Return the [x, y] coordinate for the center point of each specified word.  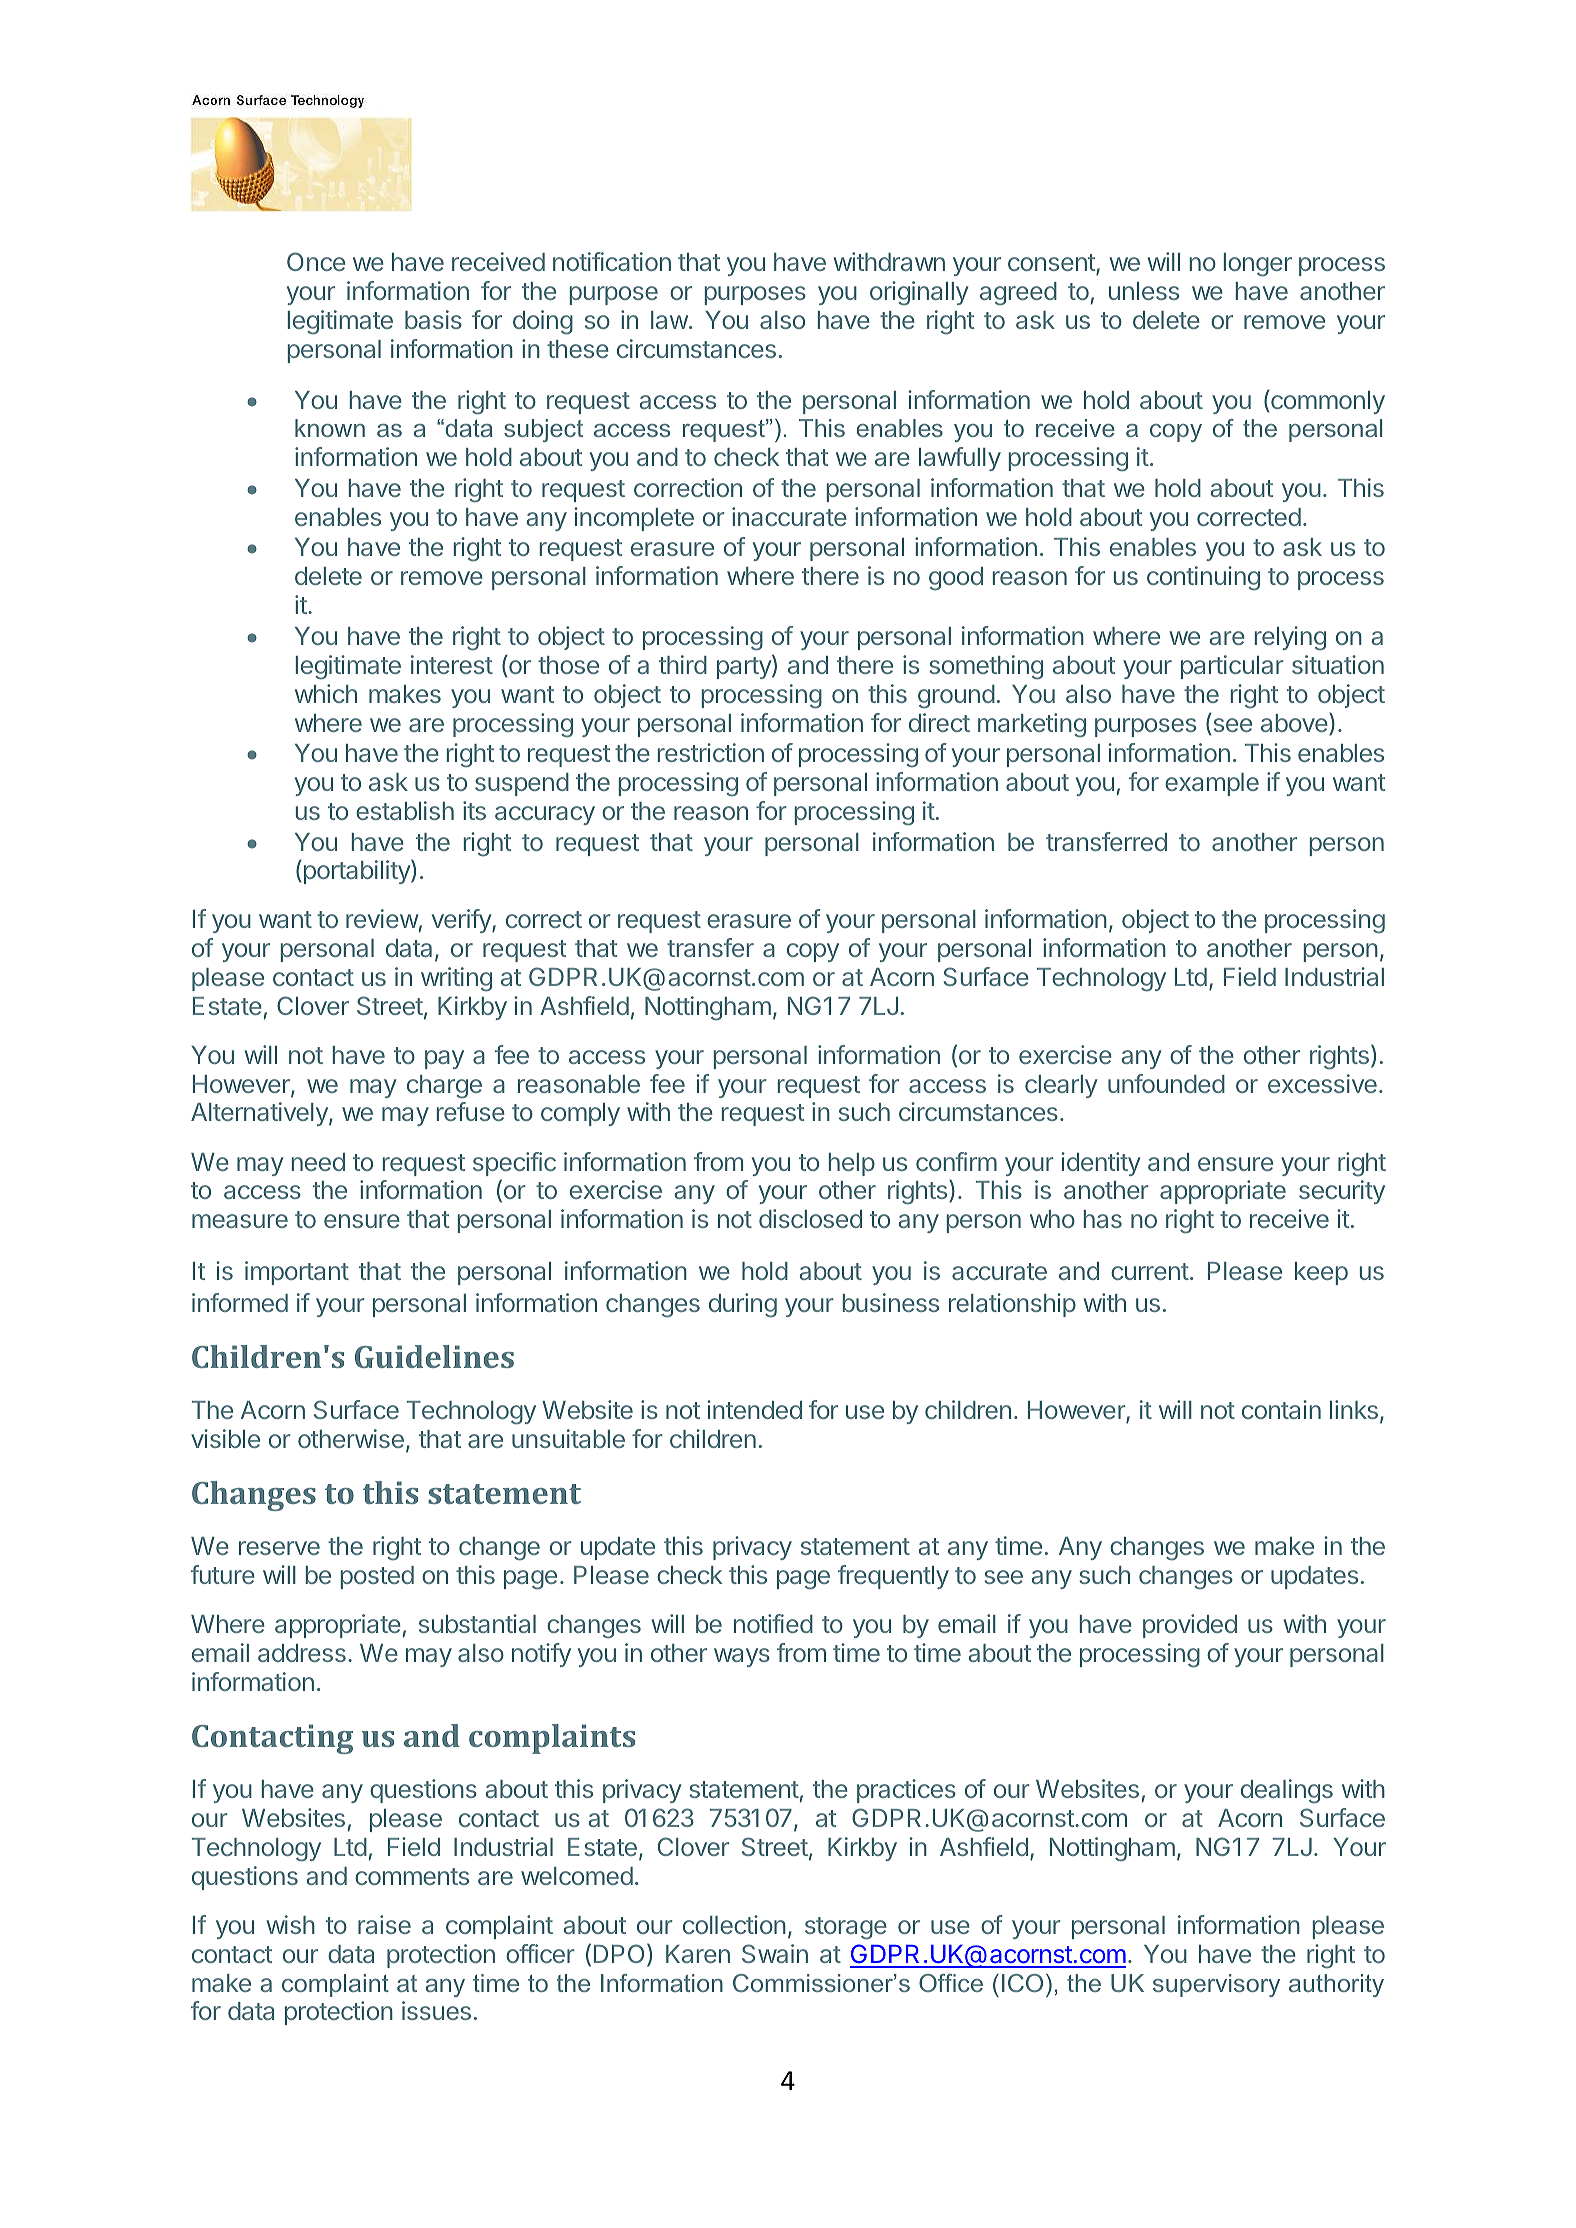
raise [384, 1924]
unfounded [1166, 1083]
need [318, 1162]
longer [1258, 265]
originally [919, 293]
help [852, 1164]
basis [433, 319]
